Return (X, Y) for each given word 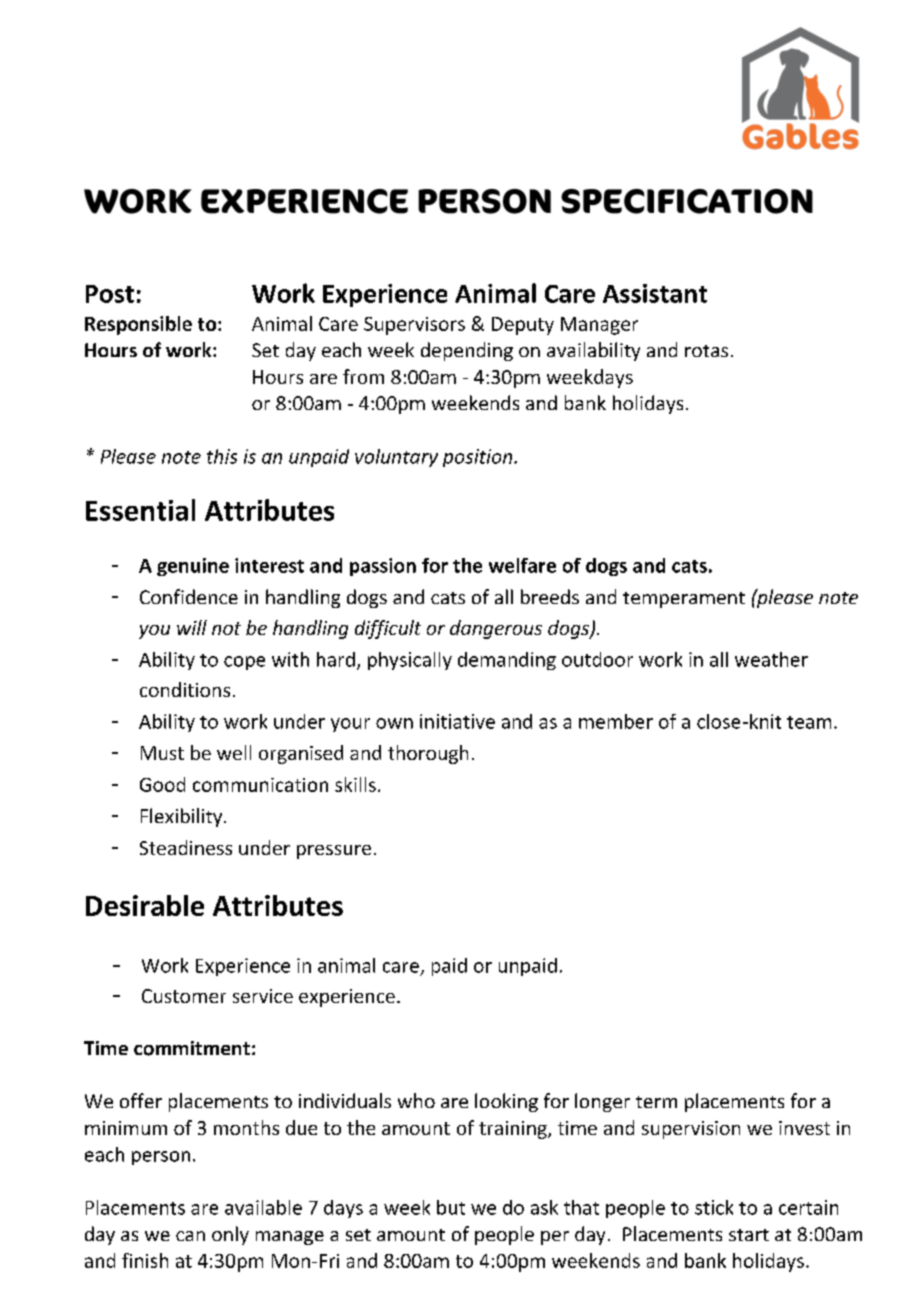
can (190, 1236)
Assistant (655, 293)
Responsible (138, 325)
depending (467, 351)
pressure (334, 852)
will (192, 627)
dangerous (496, 629)
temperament (684, 600)
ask (544, 1207)
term (656, 1102)
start (749, 1235)
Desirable (145, 905)
